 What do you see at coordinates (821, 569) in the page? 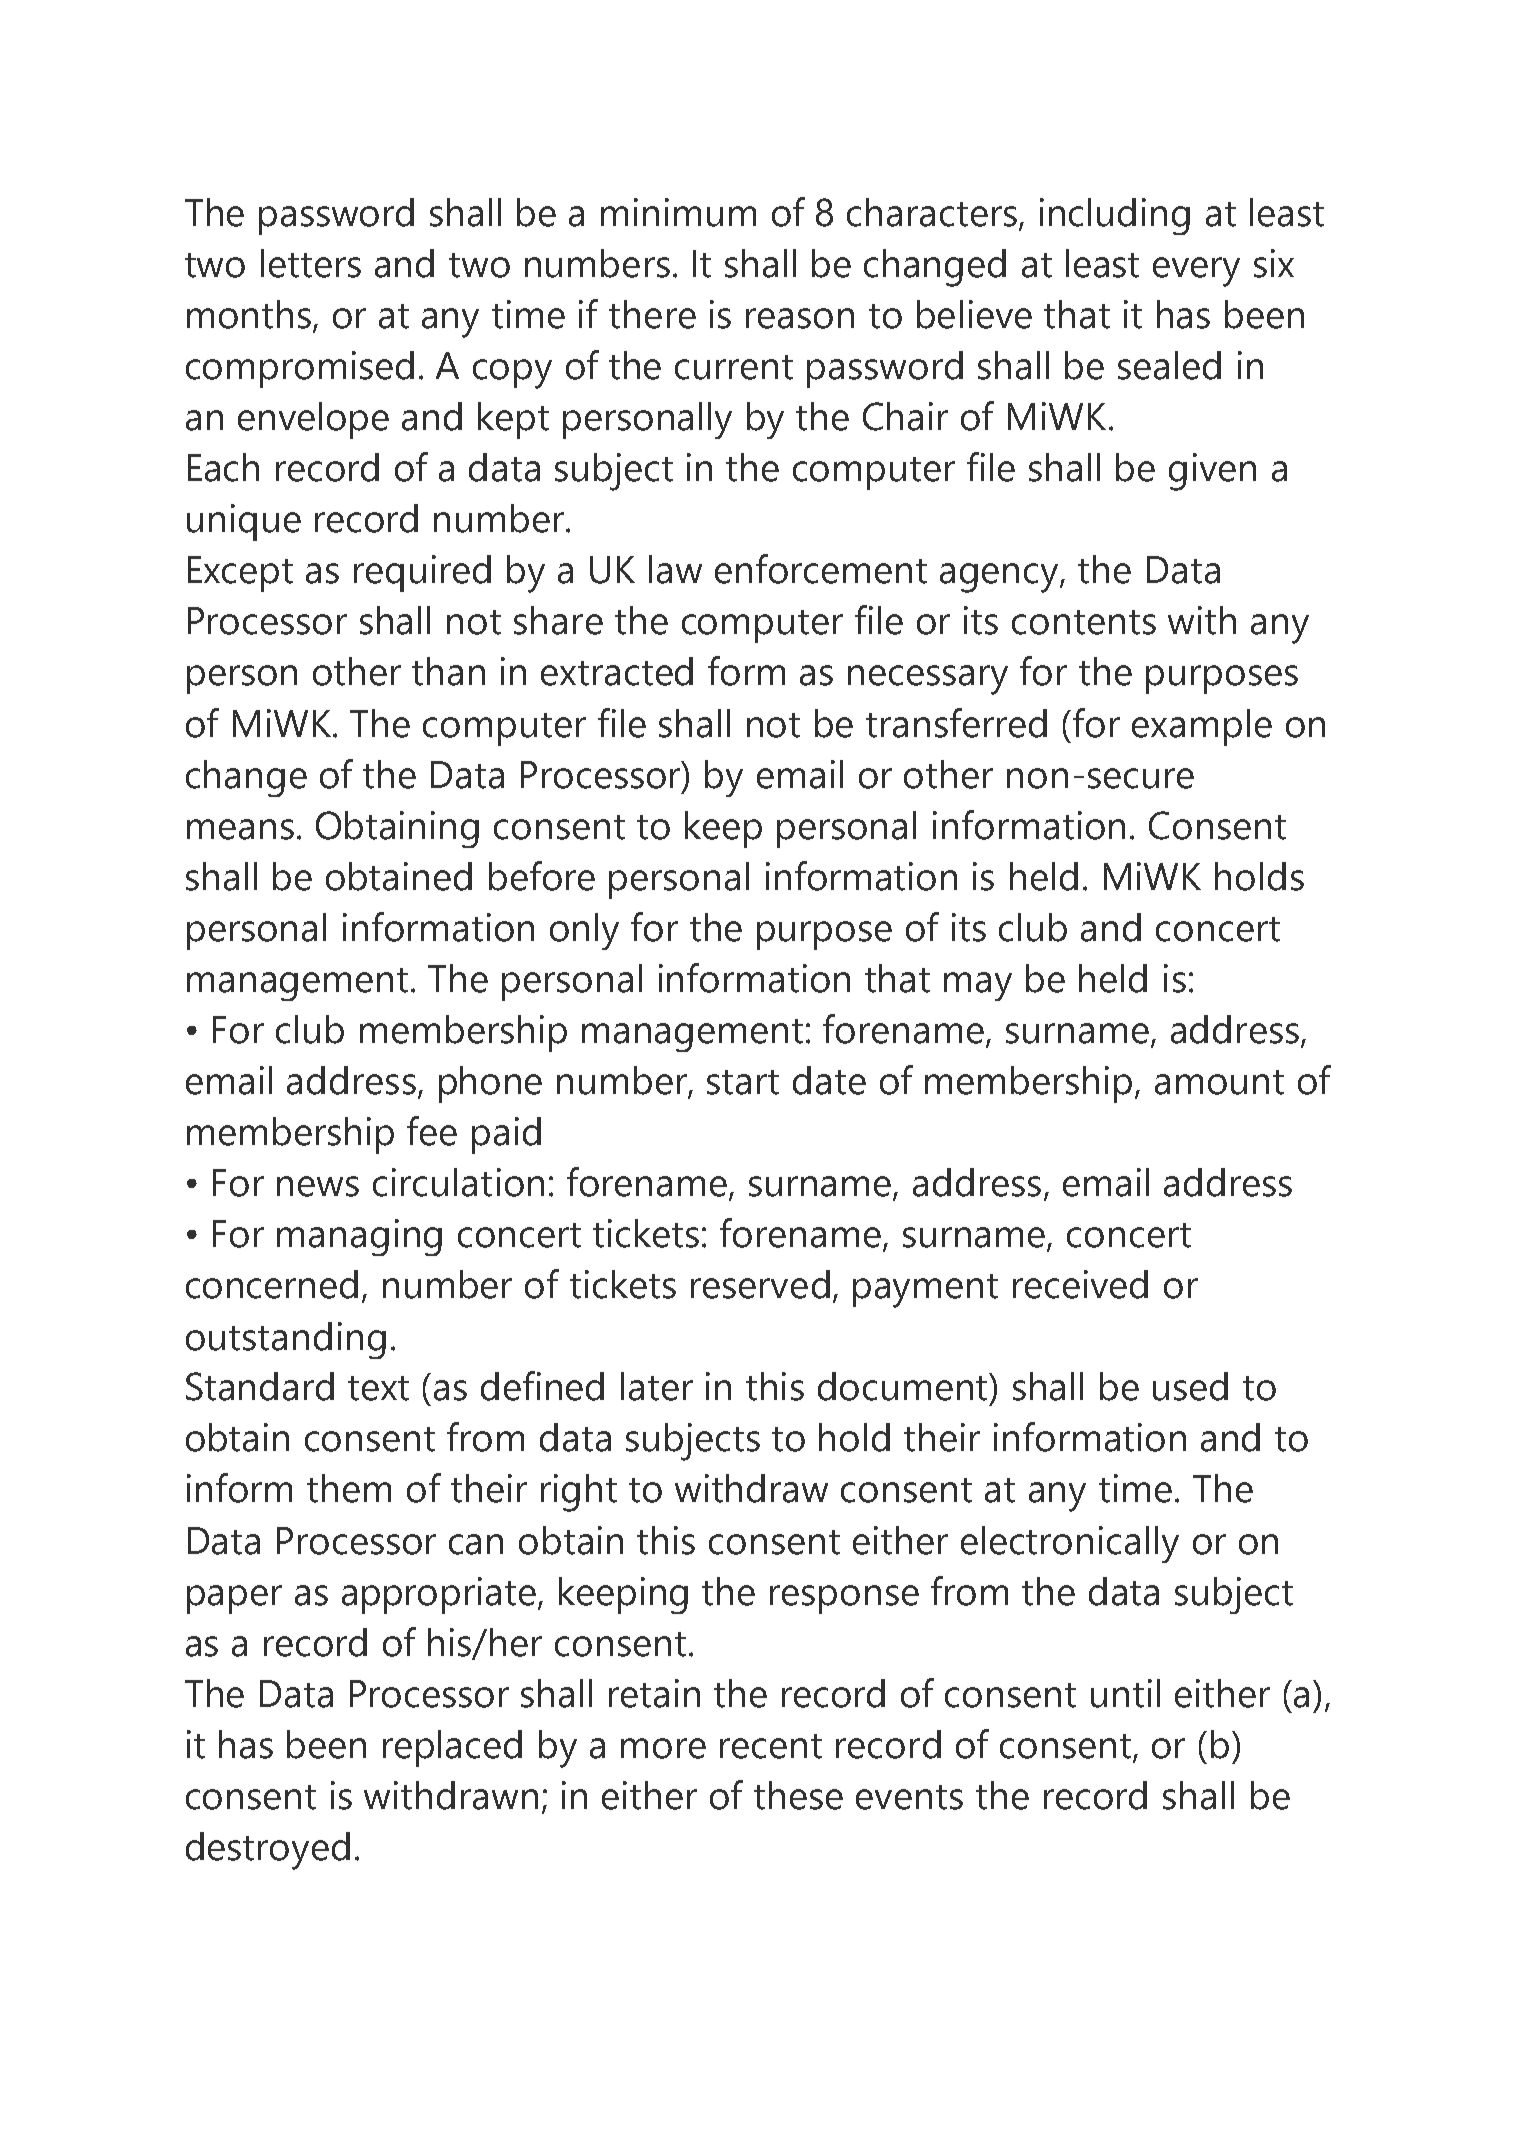
I see `enforcement` at bounding box center [821, 569].
